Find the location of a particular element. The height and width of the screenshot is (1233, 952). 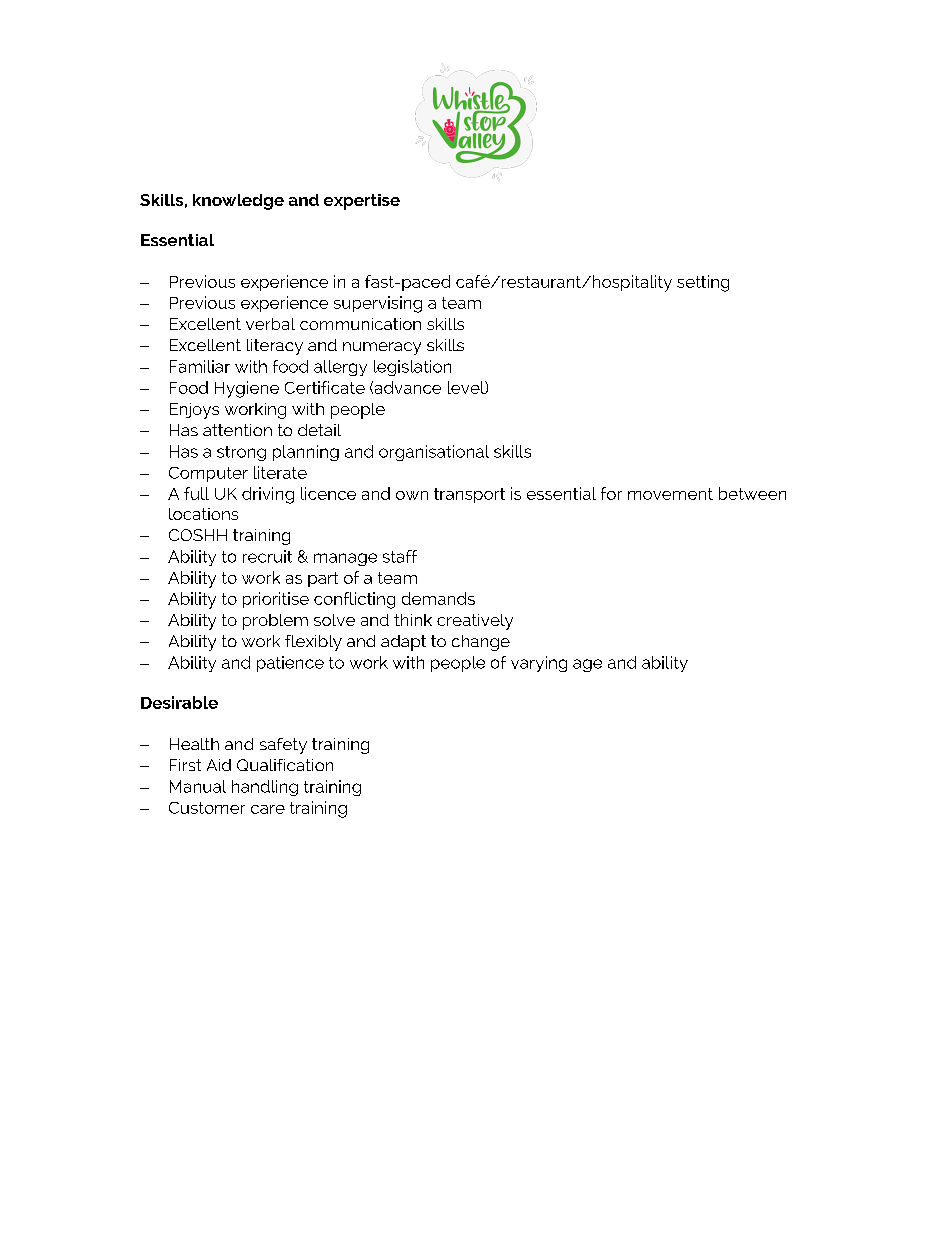

movement is located at coordinates (670, 494).
